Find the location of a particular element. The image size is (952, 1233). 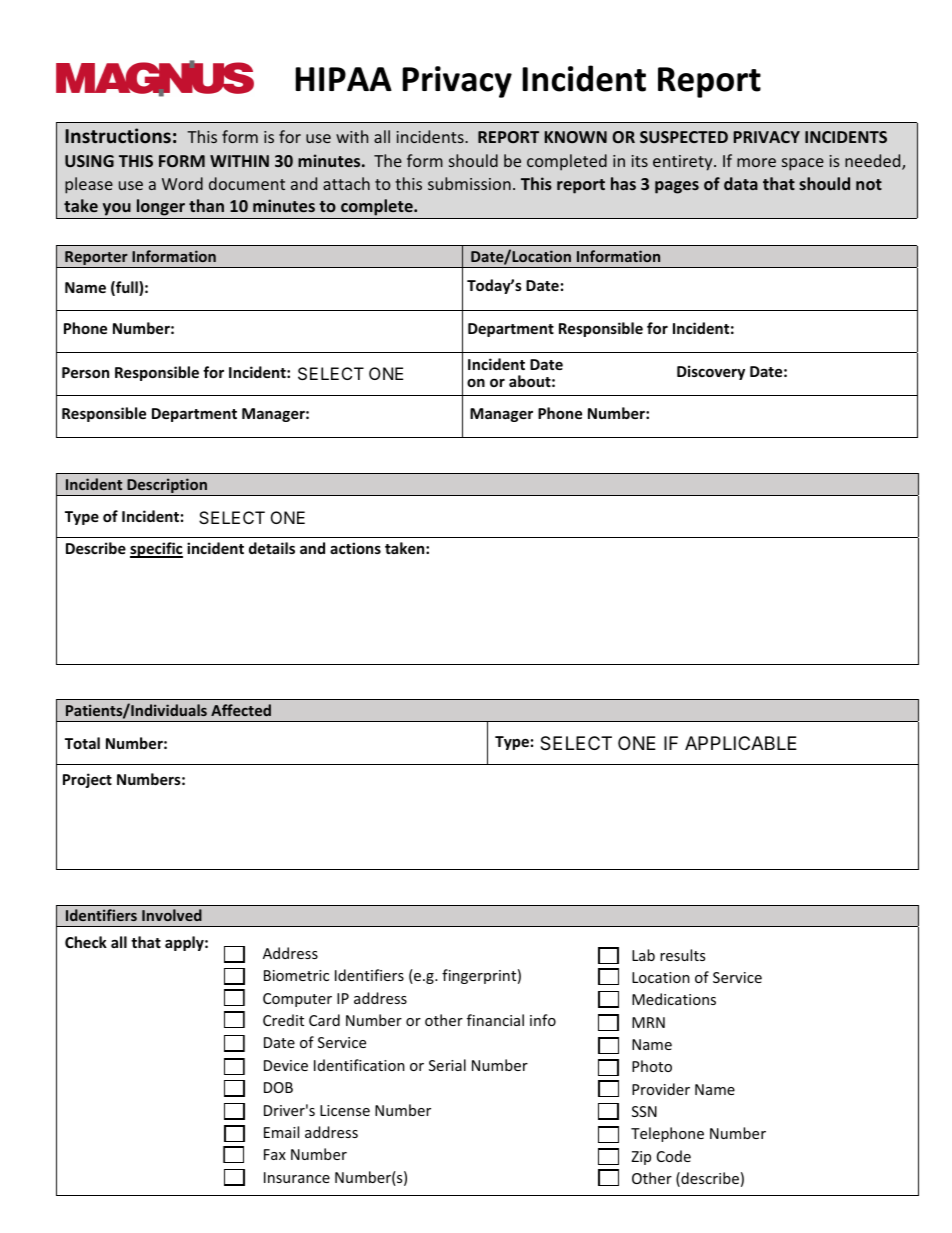

Instructions is located at coordinates (118, 136).
